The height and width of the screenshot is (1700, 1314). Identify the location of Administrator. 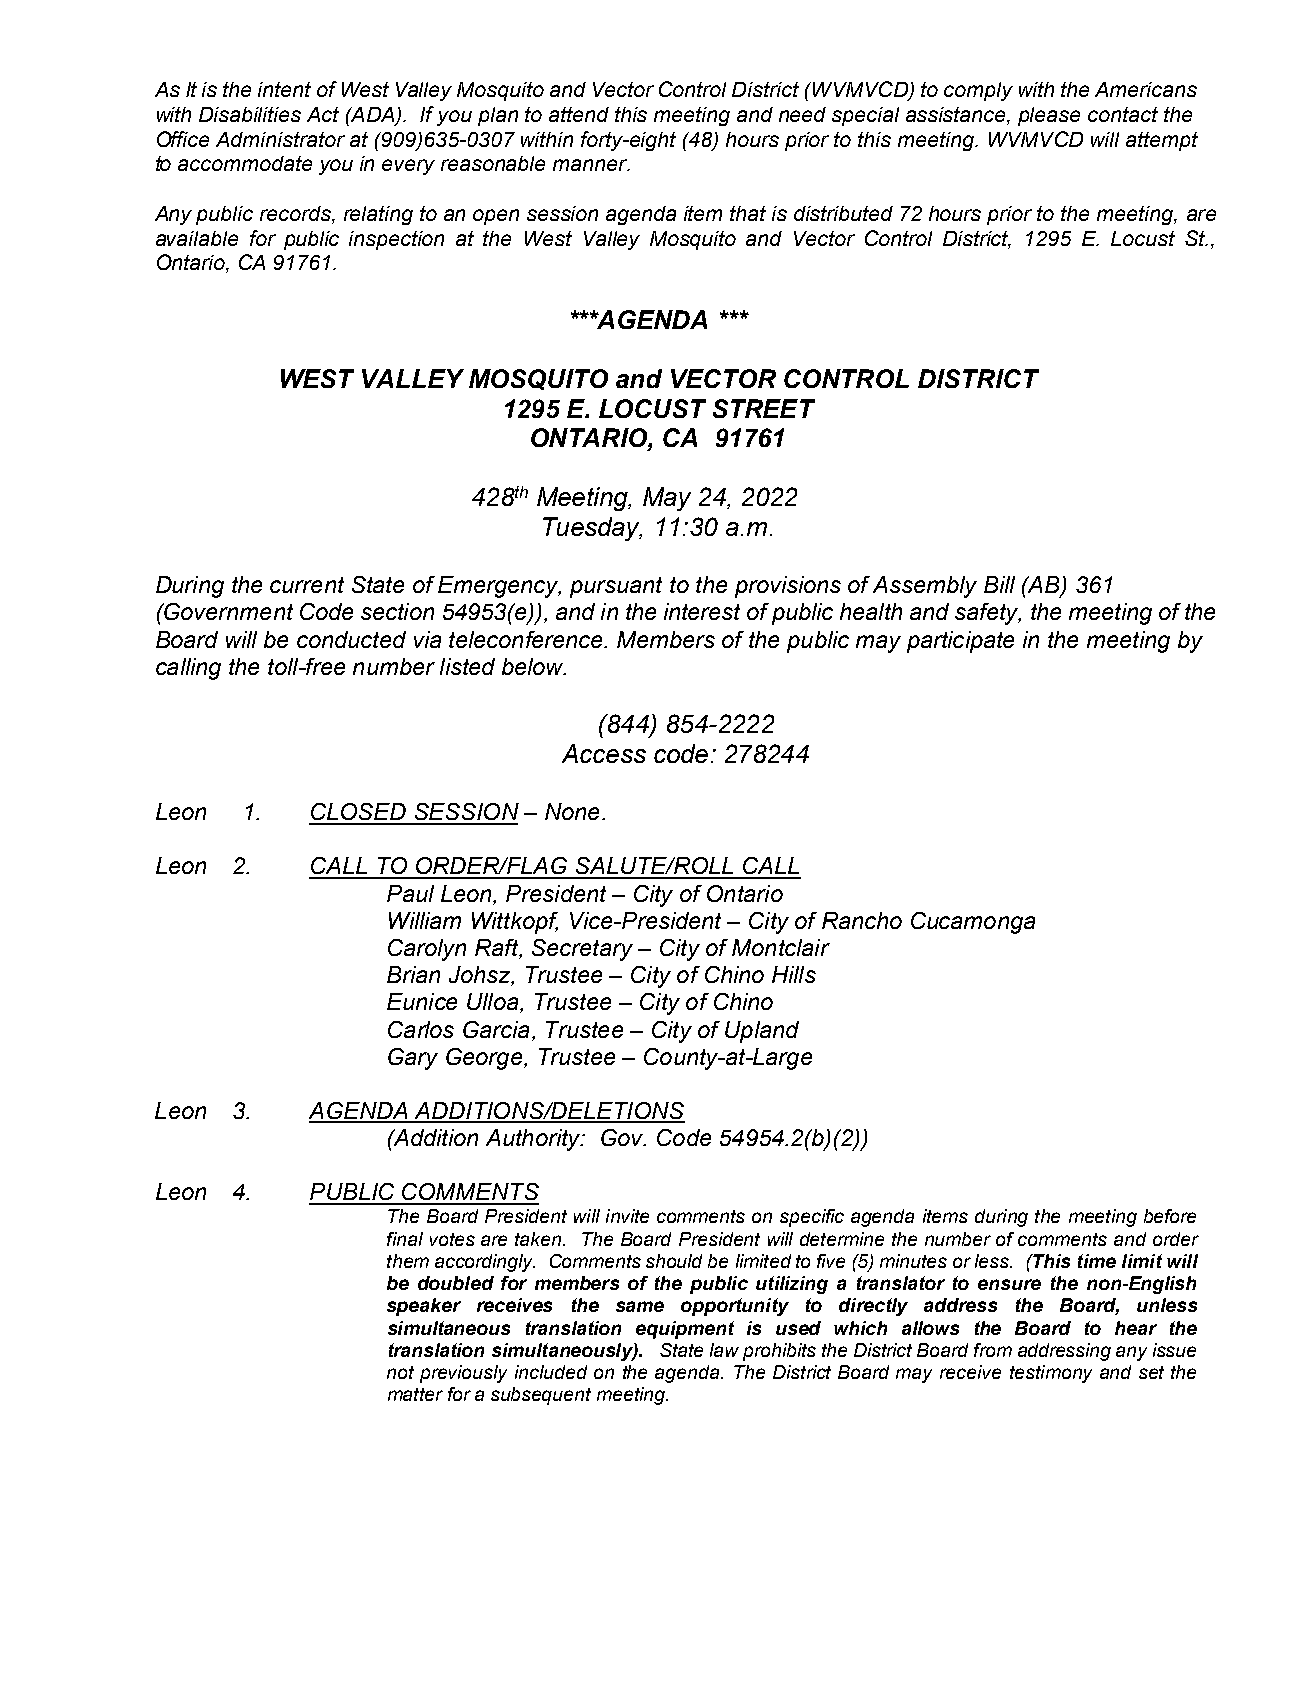
(280, 139).
